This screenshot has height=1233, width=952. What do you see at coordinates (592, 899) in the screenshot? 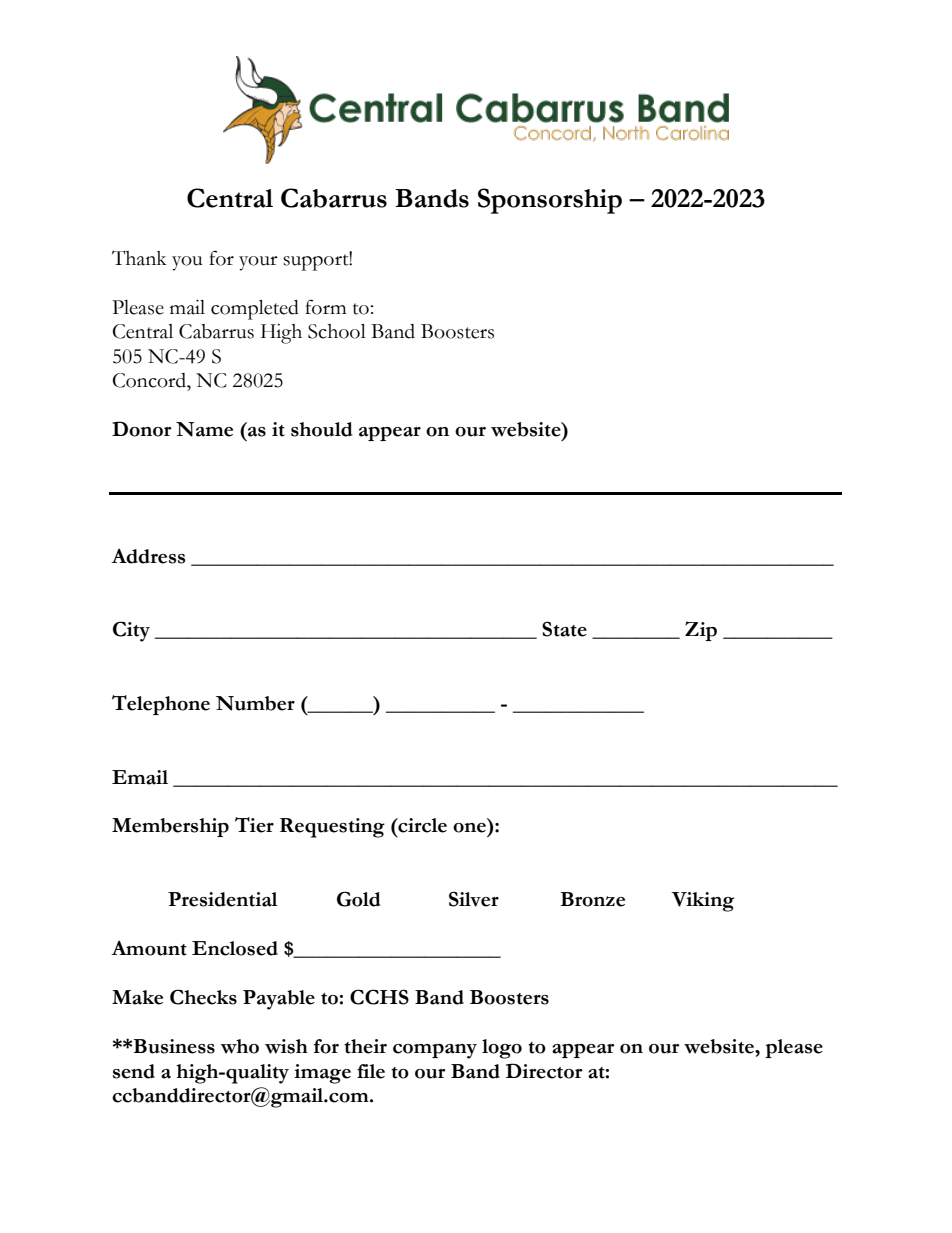
I see `Bronze` at bounding box center [592, 899].
